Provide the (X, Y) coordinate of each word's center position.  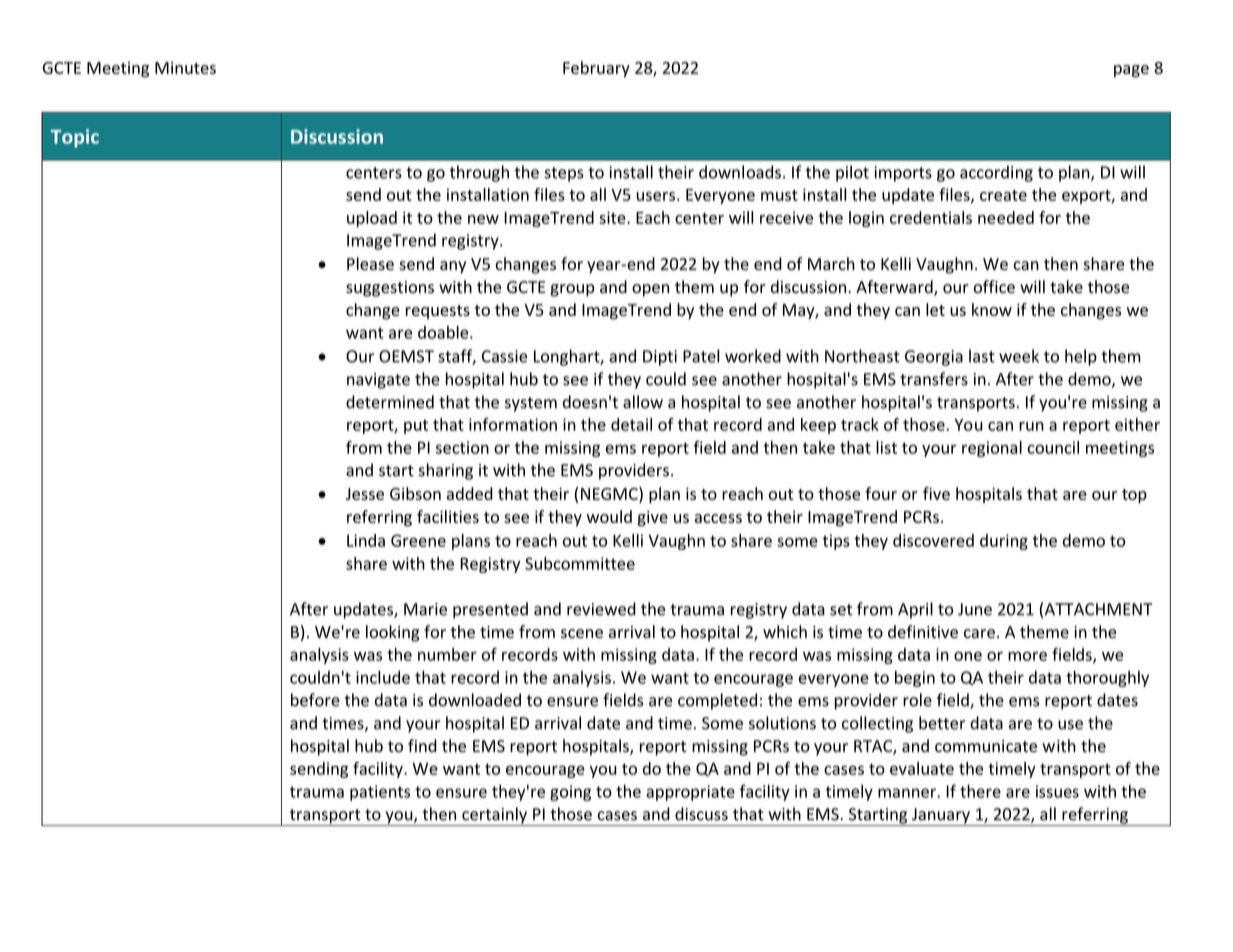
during (1004, 542)
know (992, 309)
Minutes (185, 68)
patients (380, 793)
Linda (366, 540)
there (980, 791)
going (570, 793)
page (1131, 71)
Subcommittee (580, 563)
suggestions (390, 289)
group (572, 290)
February (596, 69)
